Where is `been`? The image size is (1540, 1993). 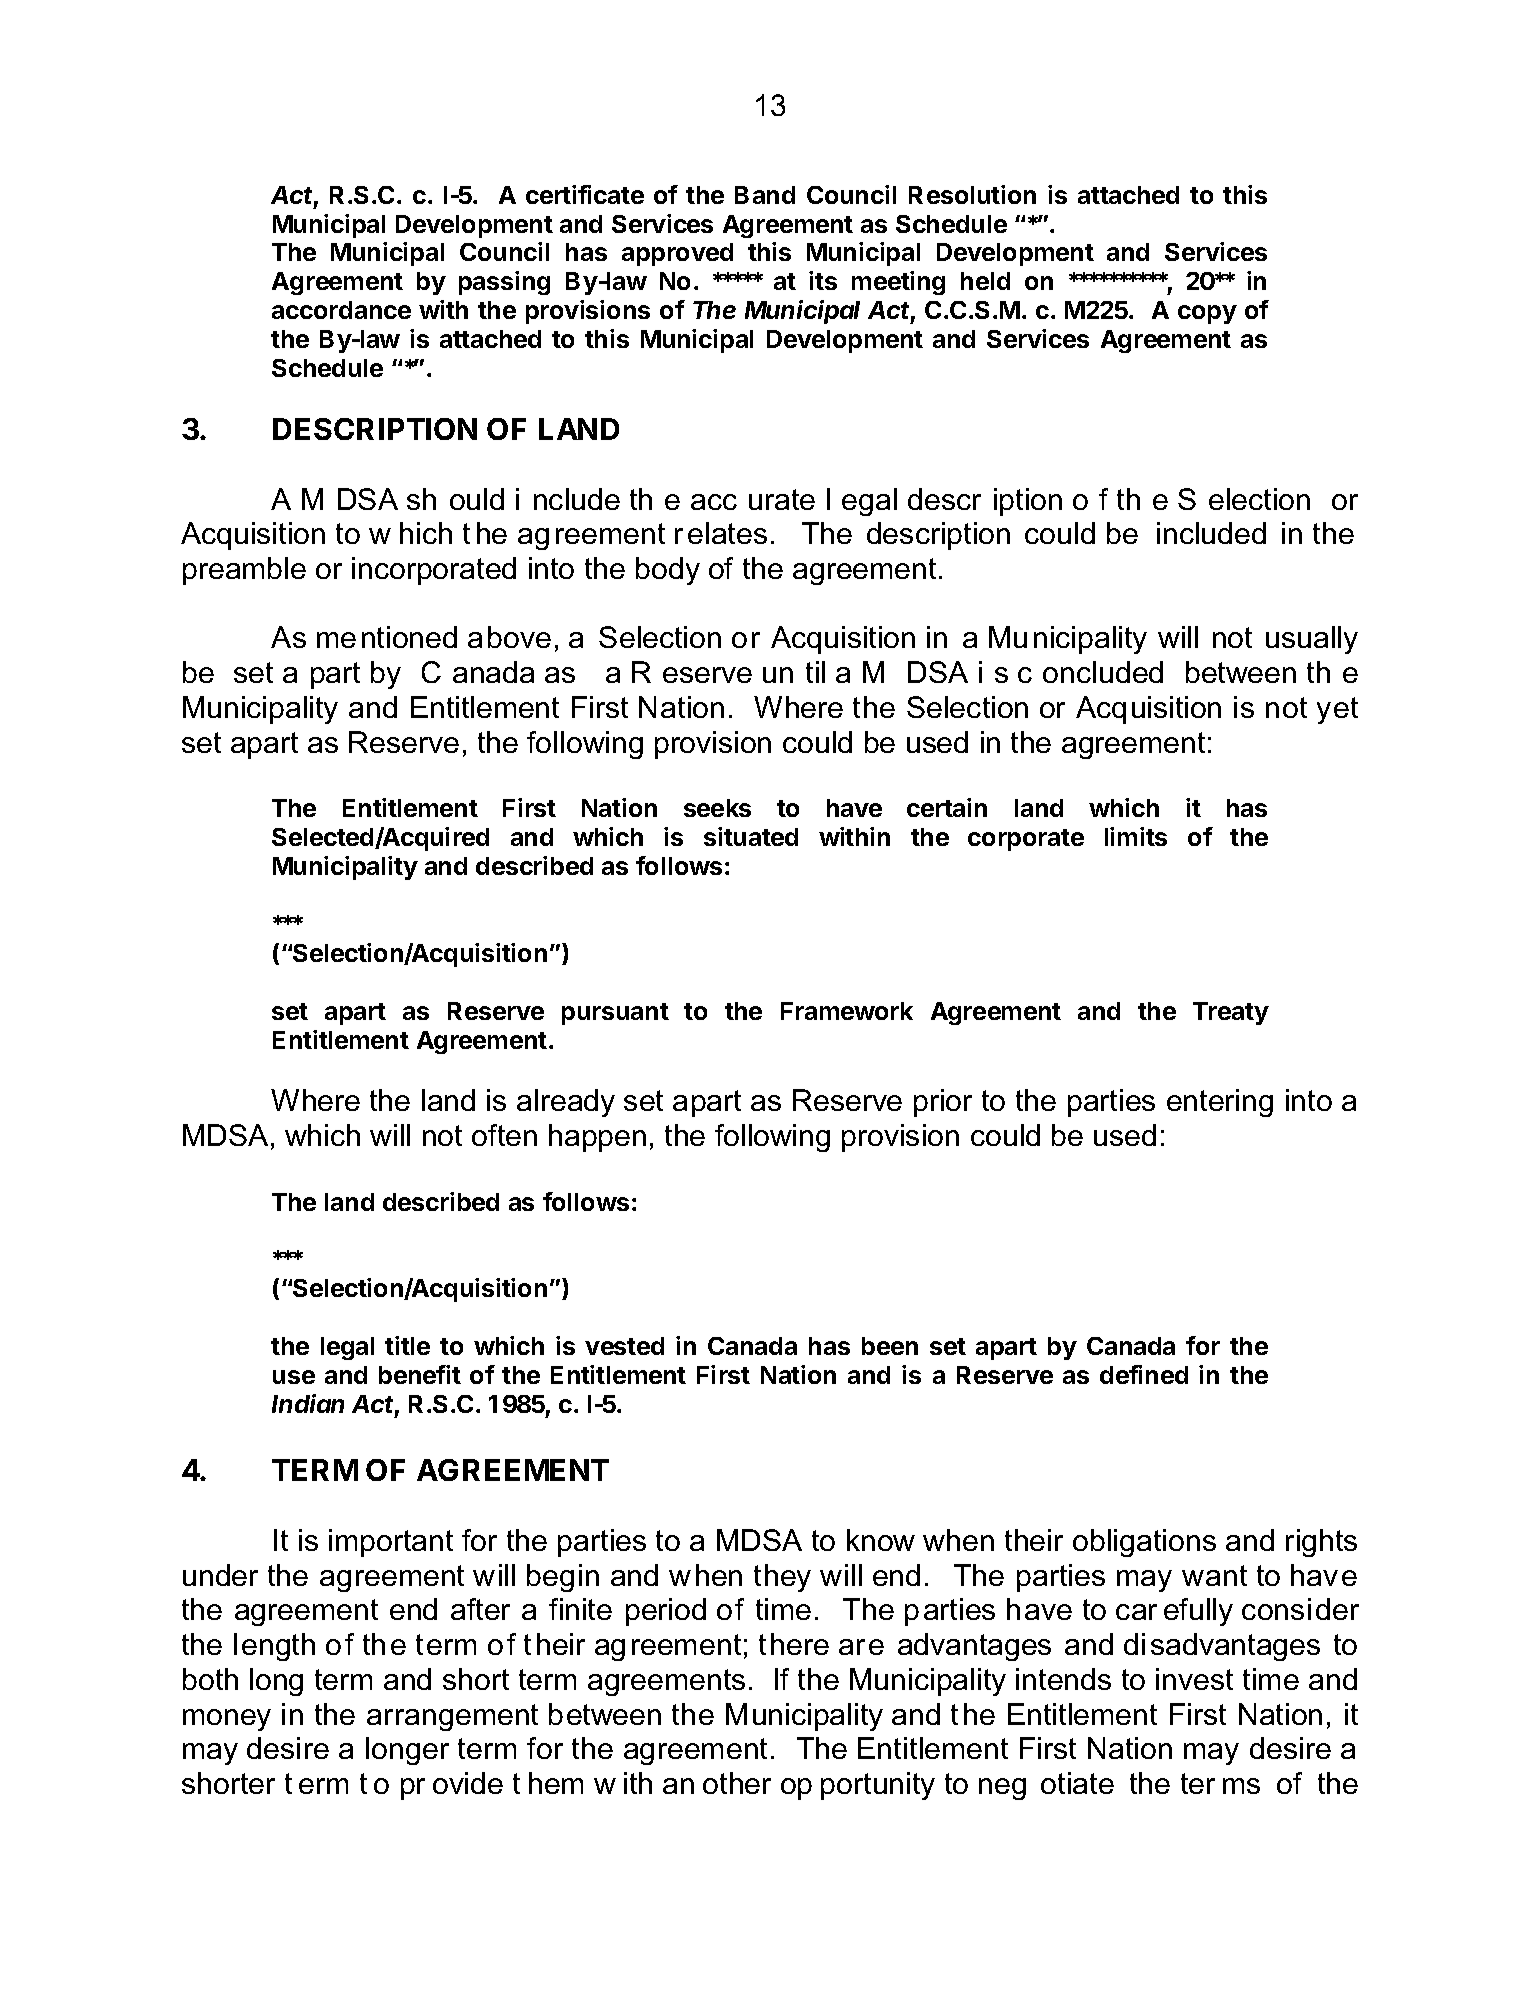 been is located at coordinates (890, 1346).
